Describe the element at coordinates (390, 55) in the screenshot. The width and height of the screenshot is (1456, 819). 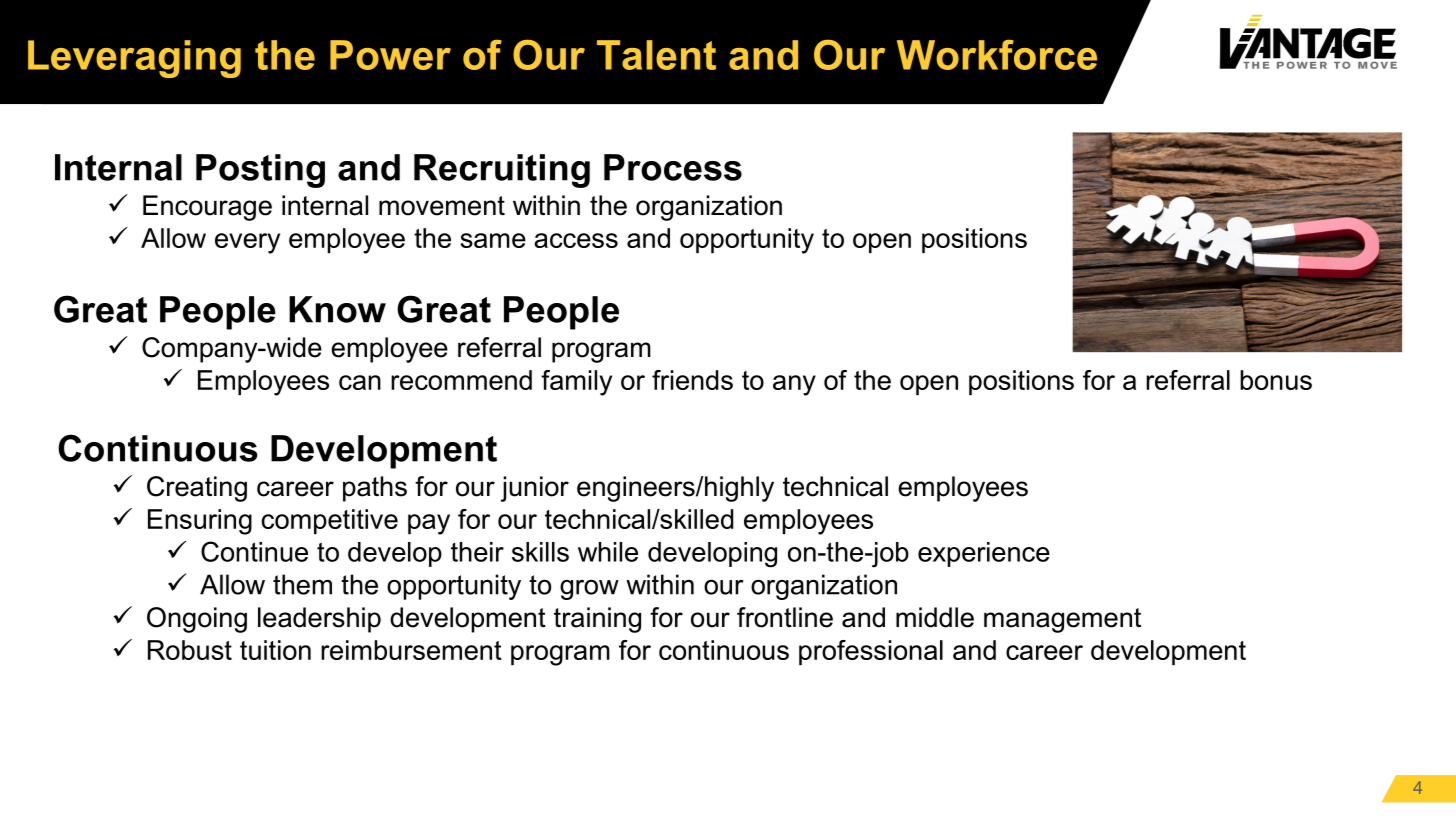
I see `Power` at that location.
